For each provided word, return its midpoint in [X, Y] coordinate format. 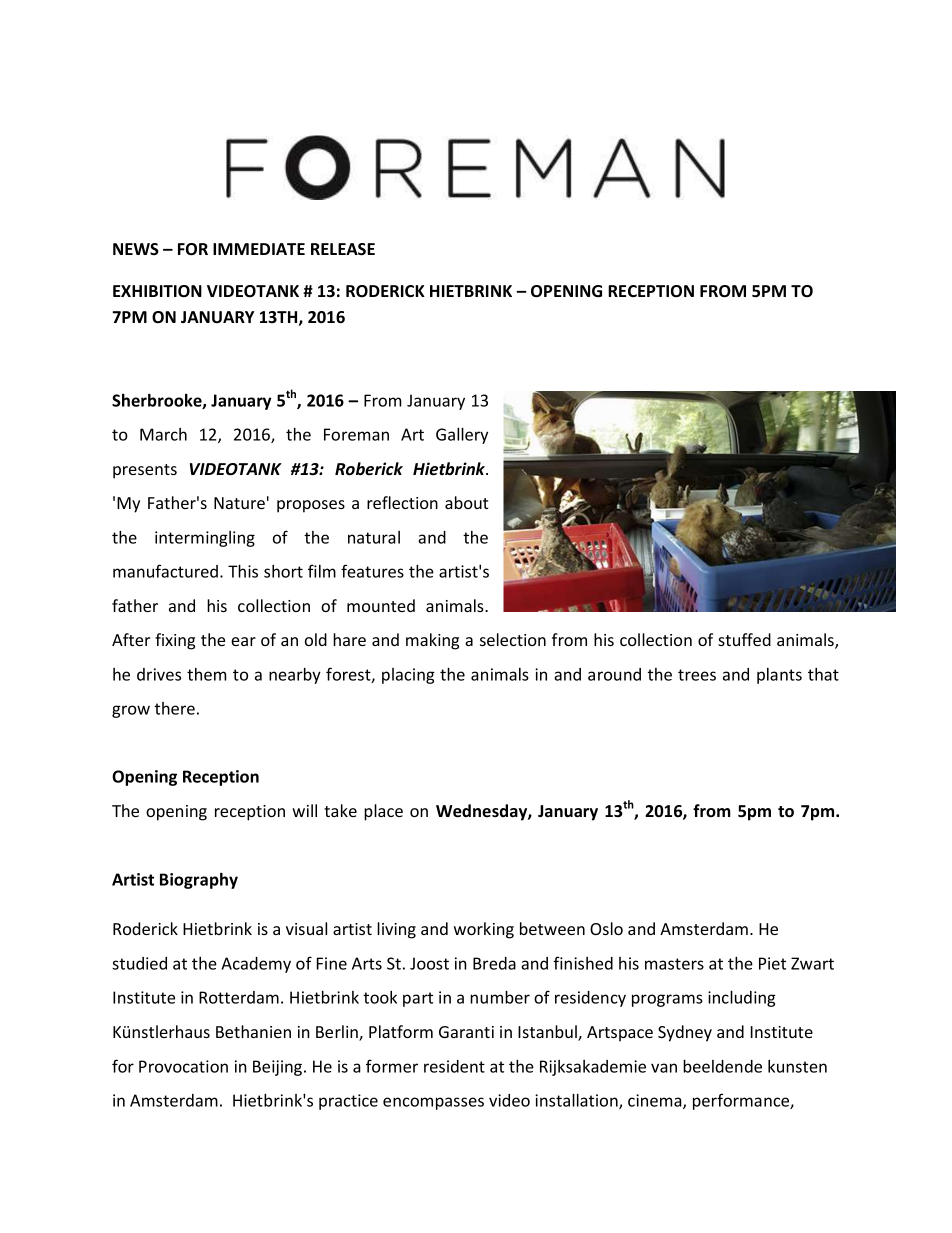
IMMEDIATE [259, 249]
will [304, 810]
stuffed [744, 639]
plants [779, 676]
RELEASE [343, 249]
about [467, 502]
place [383, 812]
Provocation [183, 1066]
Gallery [462, 435]
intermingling [205, 539]
